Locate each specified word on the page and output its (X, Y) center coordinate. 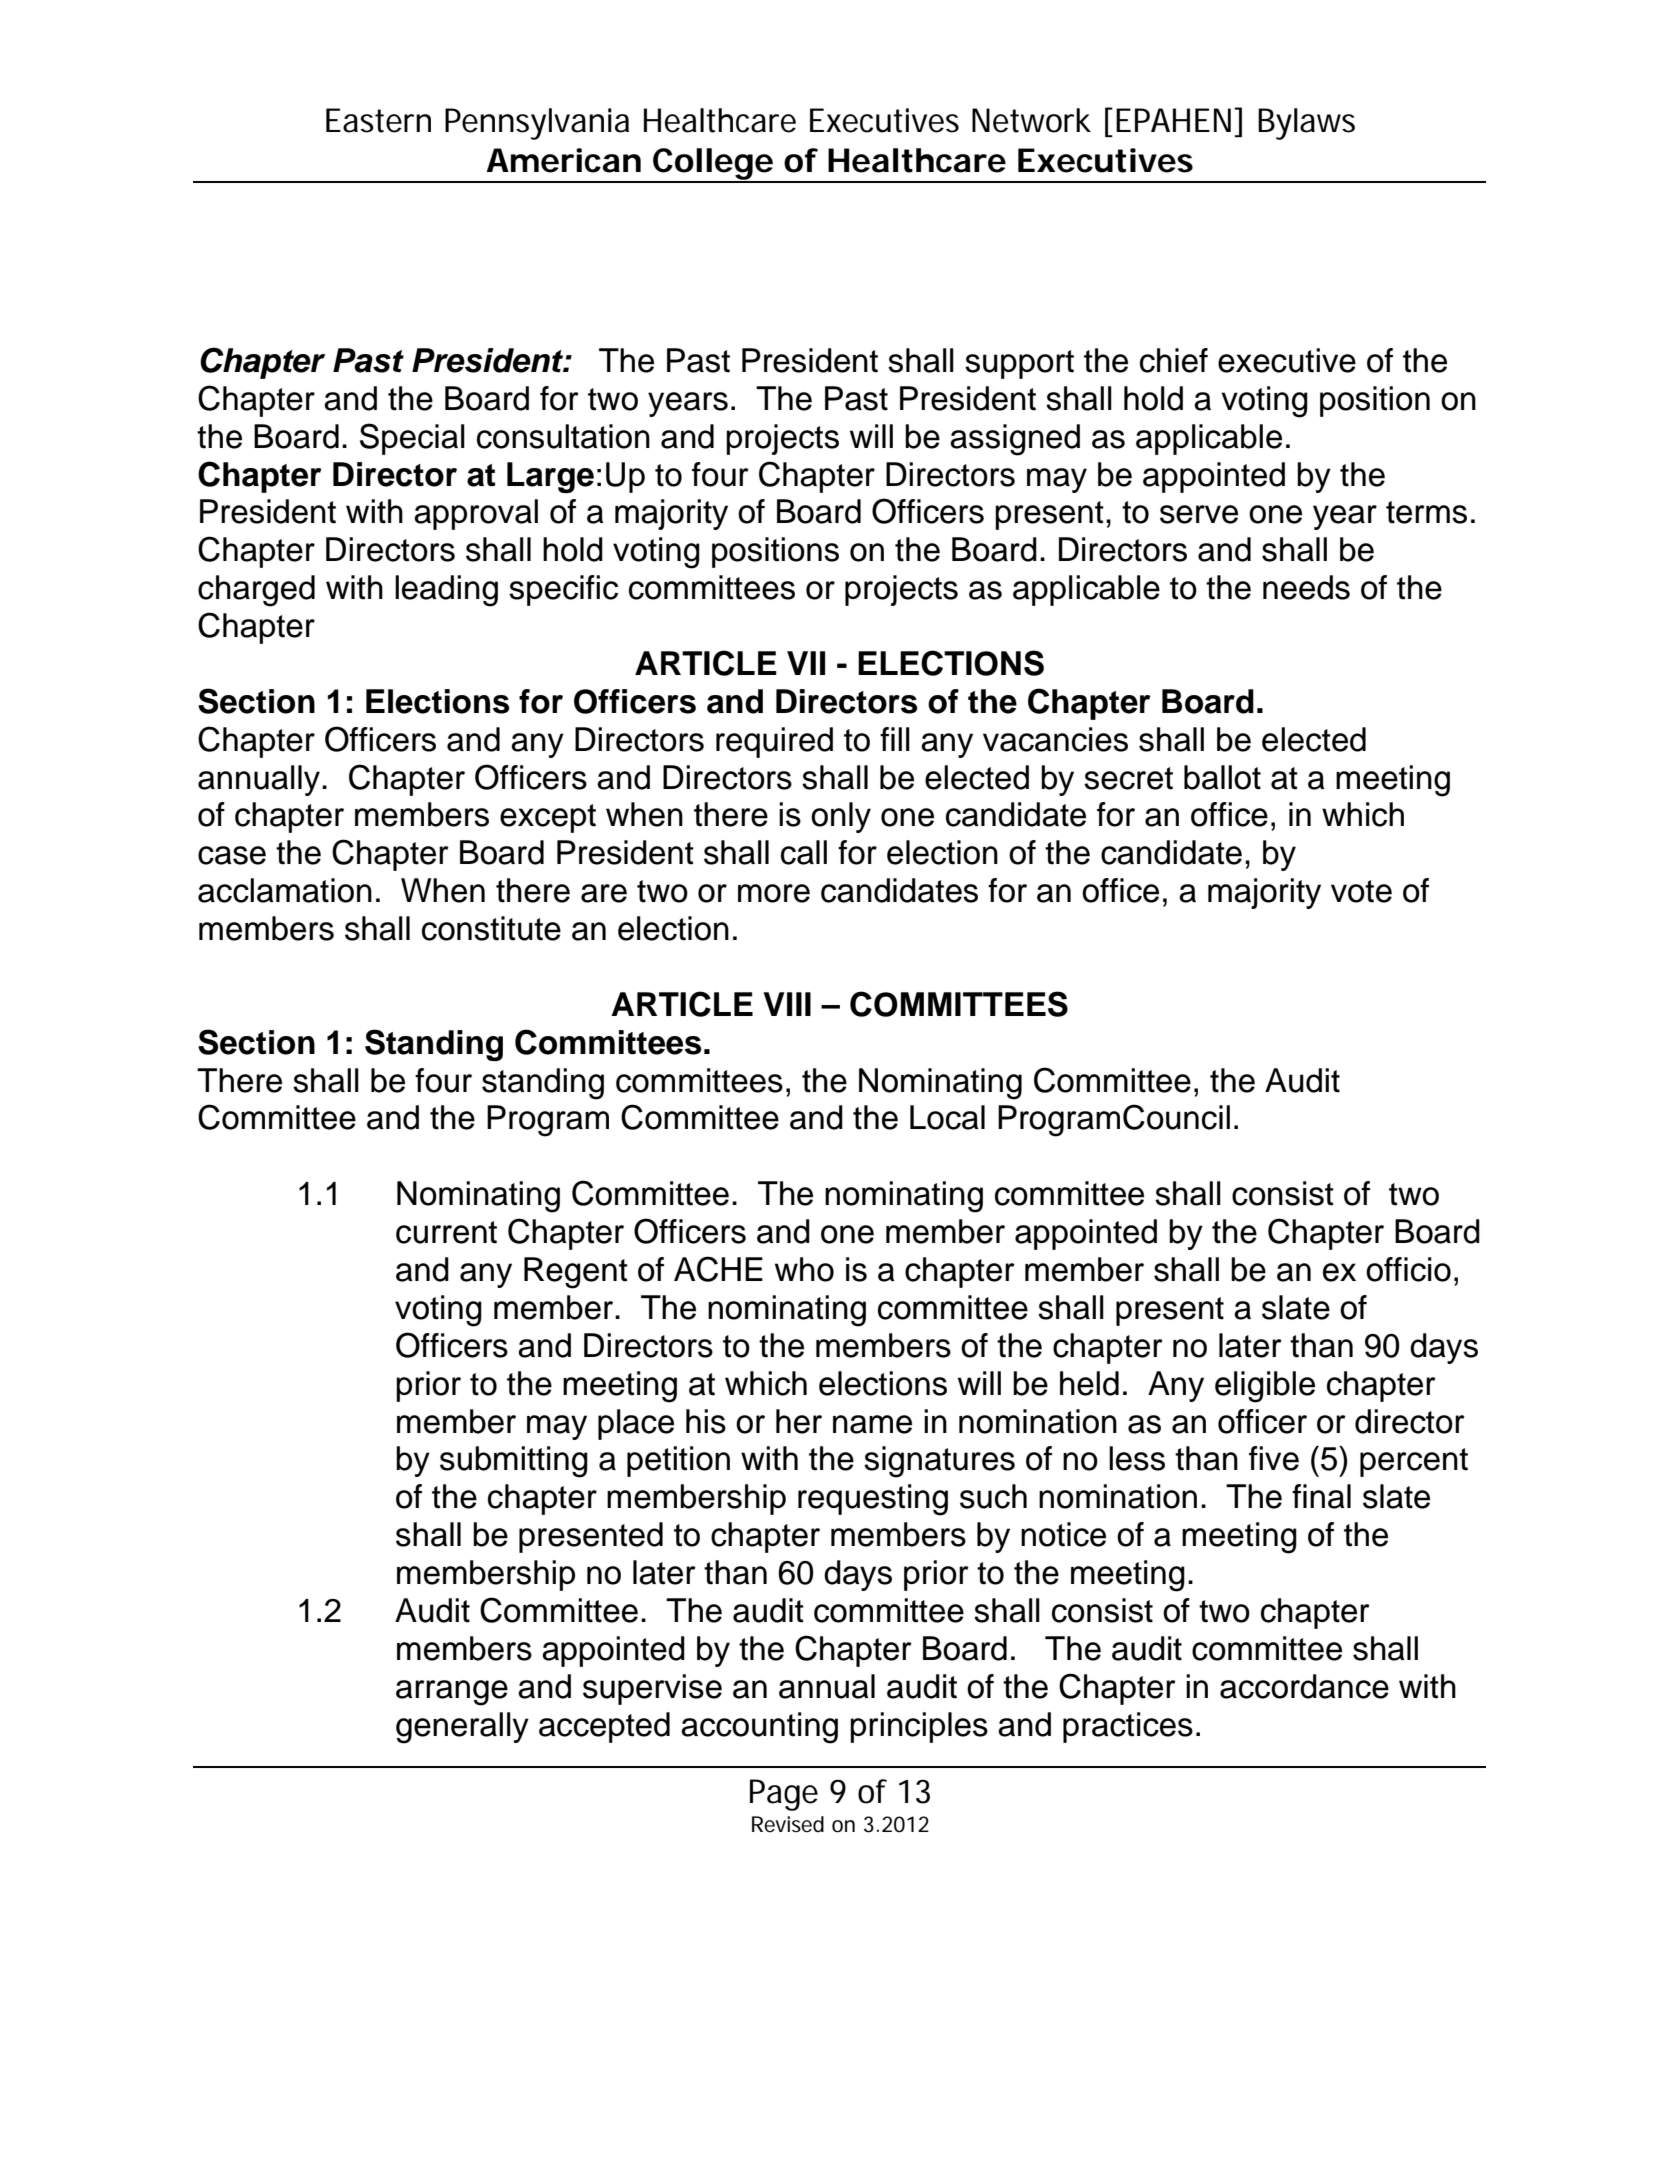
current (446, 1232)
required (774, 742)
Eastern (378, 120)
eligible (1265, 1387)
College (712, 165)
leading (446, 591)
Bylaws (1306, 124)
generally (462, 1728)
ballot (1222, 777)
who (804, 1269)
